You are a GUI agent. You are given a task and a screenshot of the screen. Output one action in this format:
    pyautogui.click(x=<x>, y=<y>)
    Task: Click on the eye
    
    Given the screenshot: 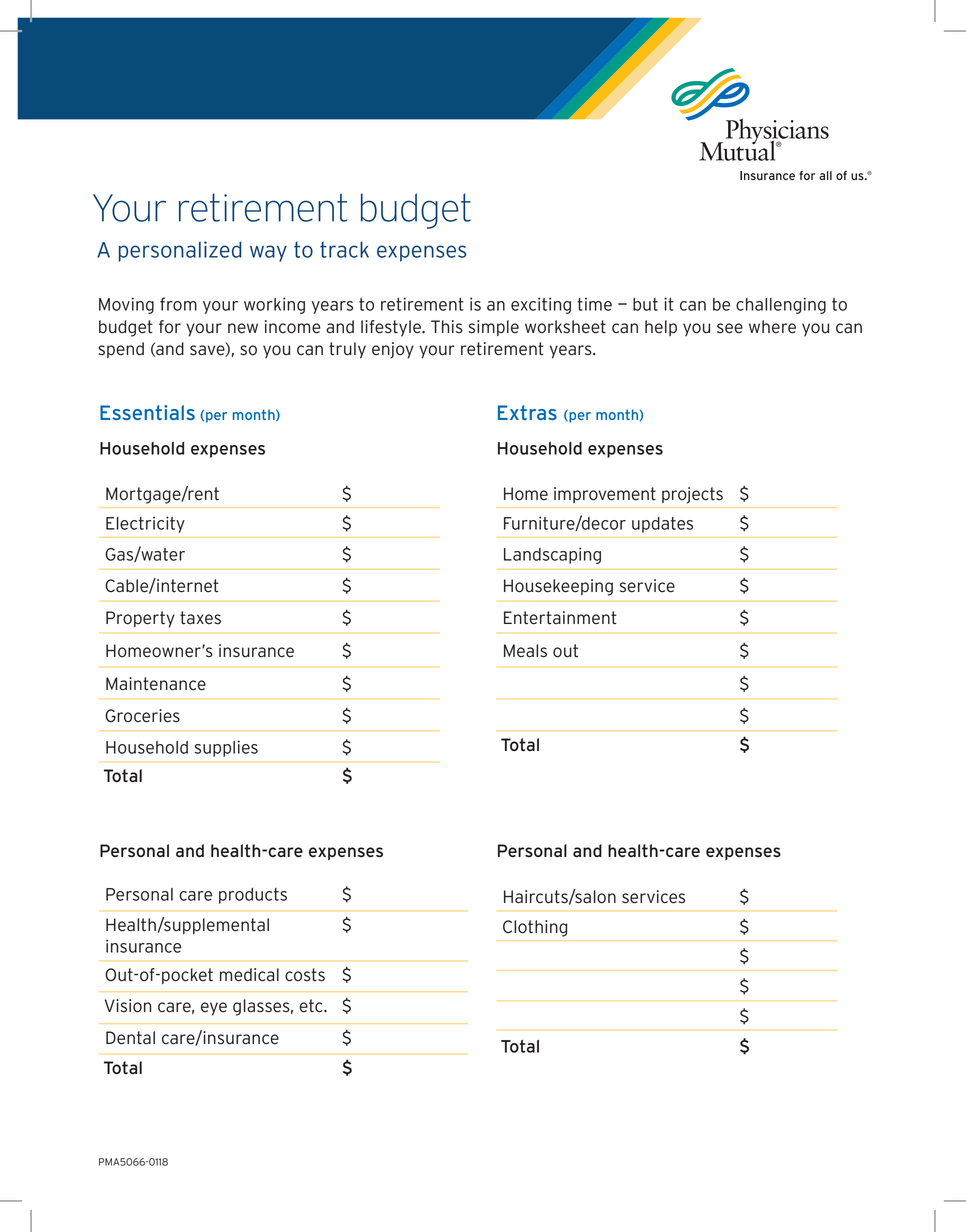 What is the action you would take?
    pyautogui.click(x=214, y=1009)
